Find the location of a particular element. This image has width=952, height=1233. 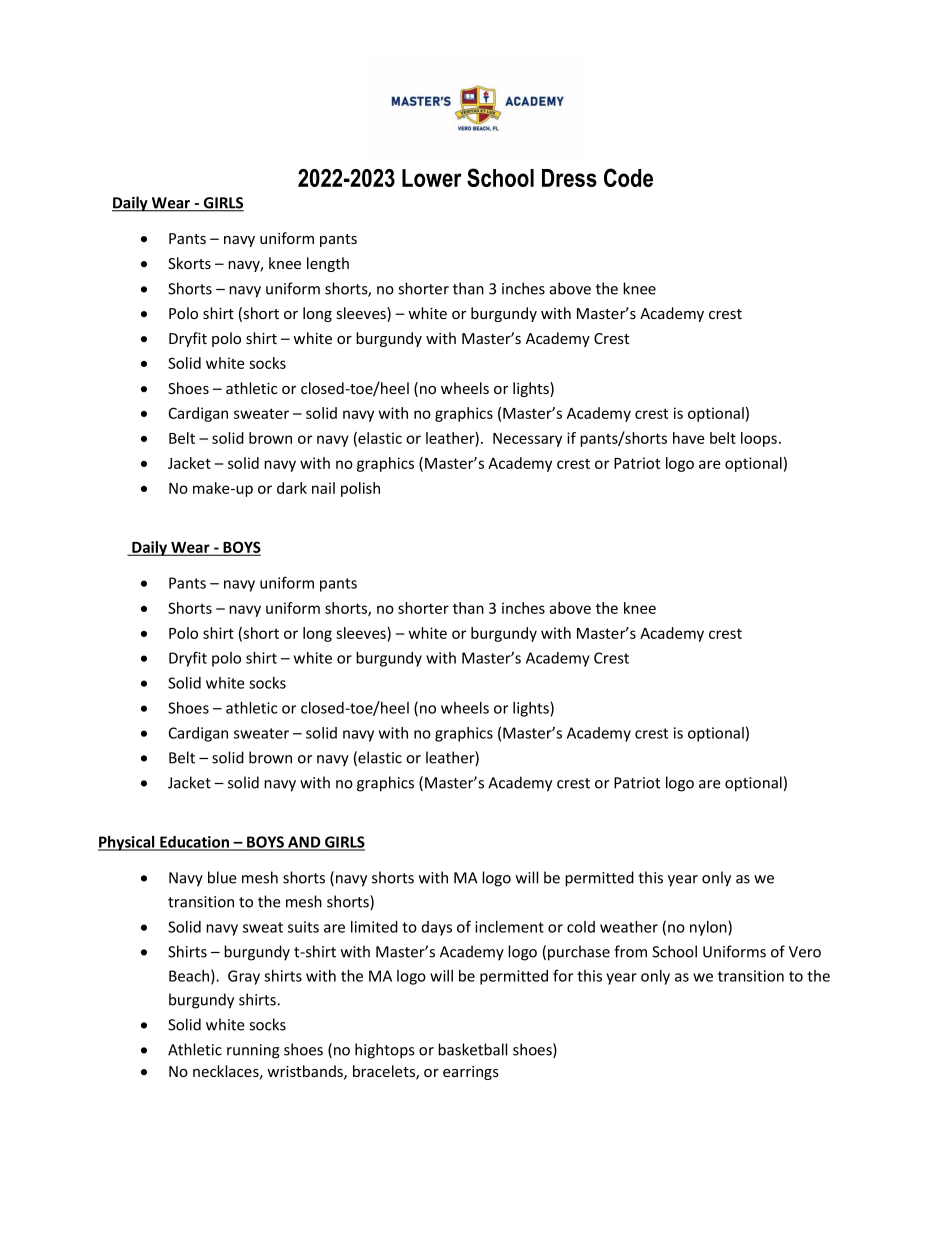

nylon is located at coordinates (709, 928).
